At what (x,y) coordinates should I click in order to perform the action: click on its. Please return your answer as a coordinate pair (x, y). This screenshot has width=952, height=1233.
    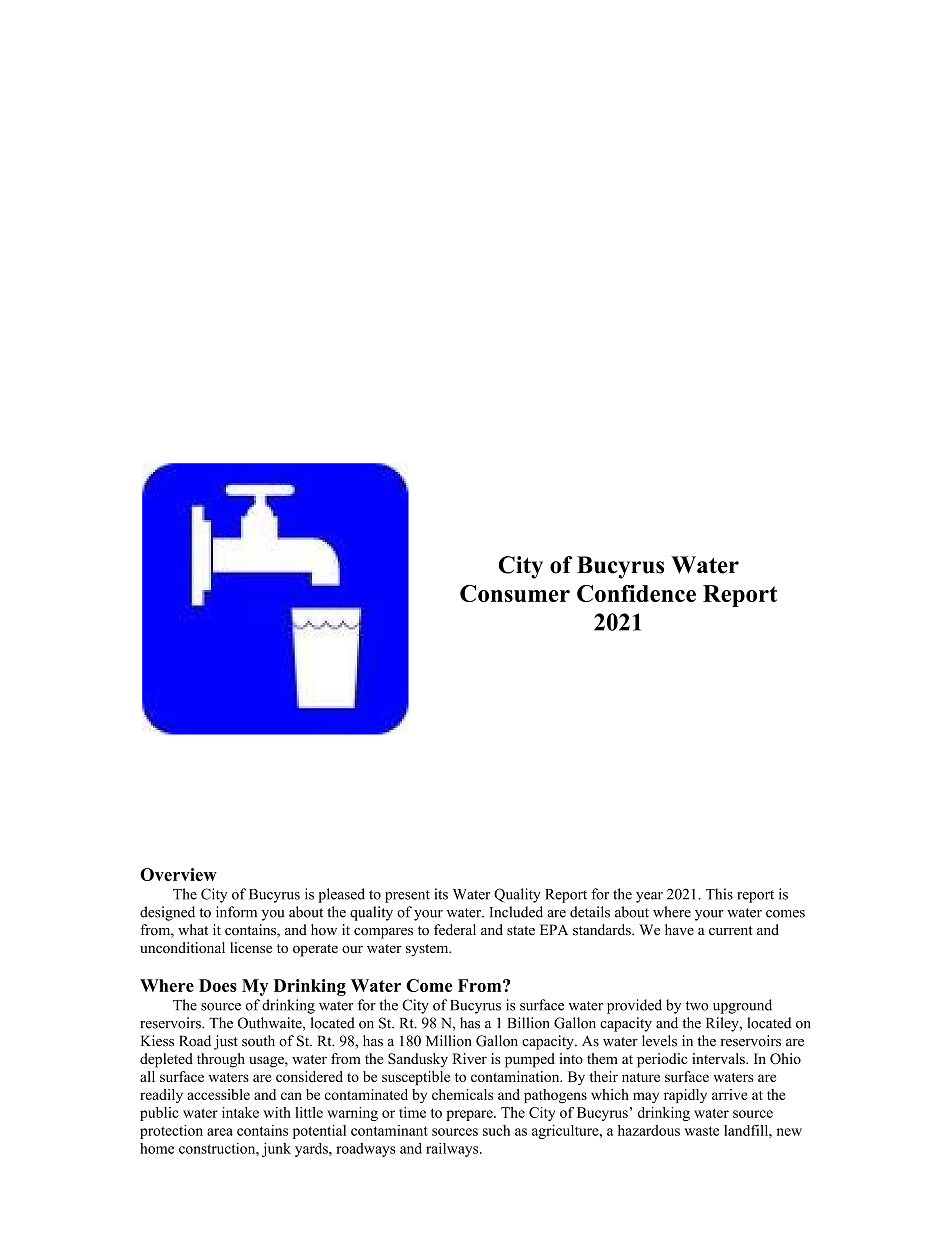
    Looking at the image, I should click on (441, 894).
